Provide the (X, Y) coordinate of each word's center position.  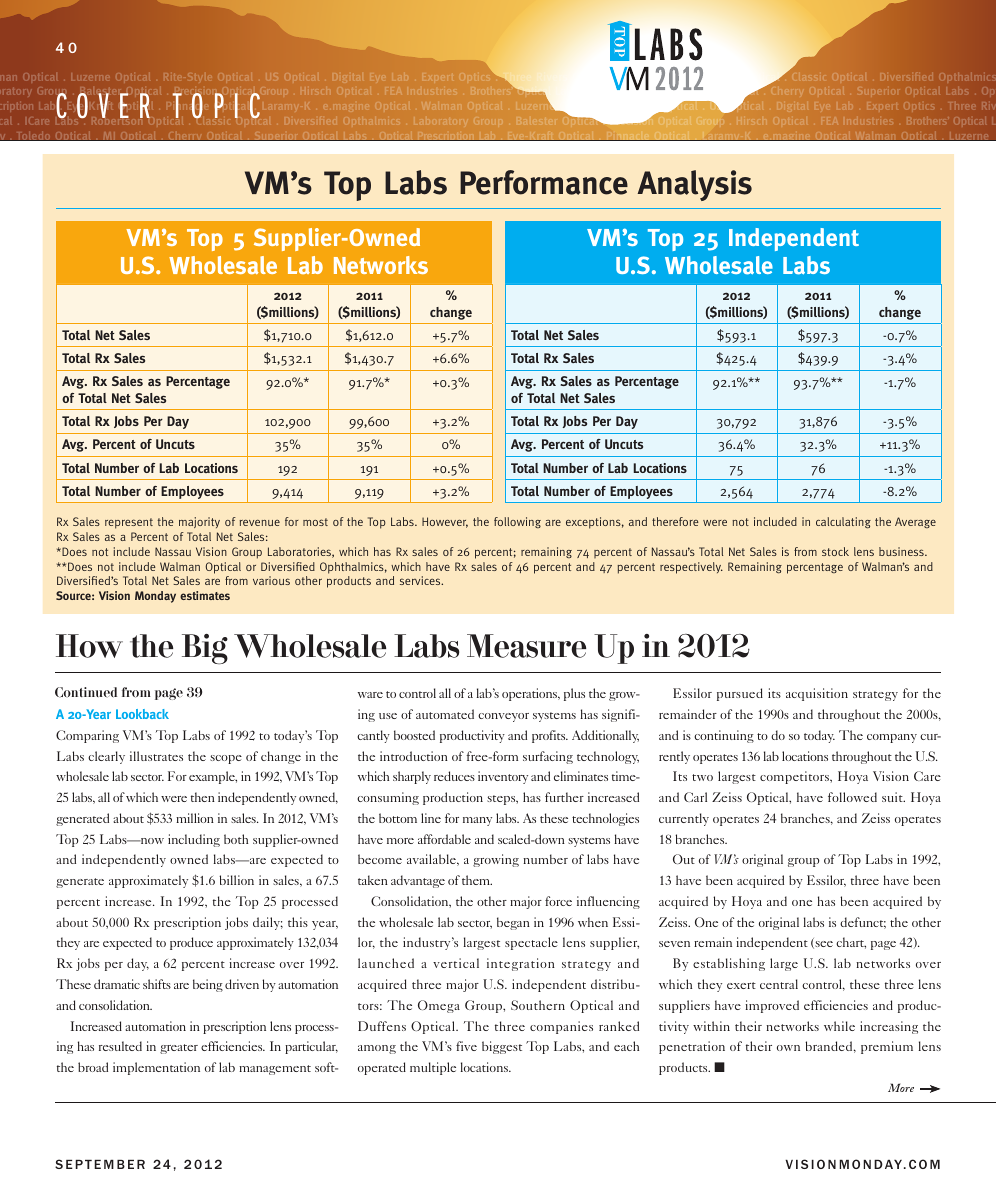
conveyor (503, 717)
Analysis (694, 185)
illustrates (156, 756)
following (517, 522)
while (839, 1026)
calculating (843, 523)
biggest (502, 1047)
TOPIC (216, 105)
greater (179, 1049)
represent (129, 523)
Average (915, 522)
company (892, 738)
